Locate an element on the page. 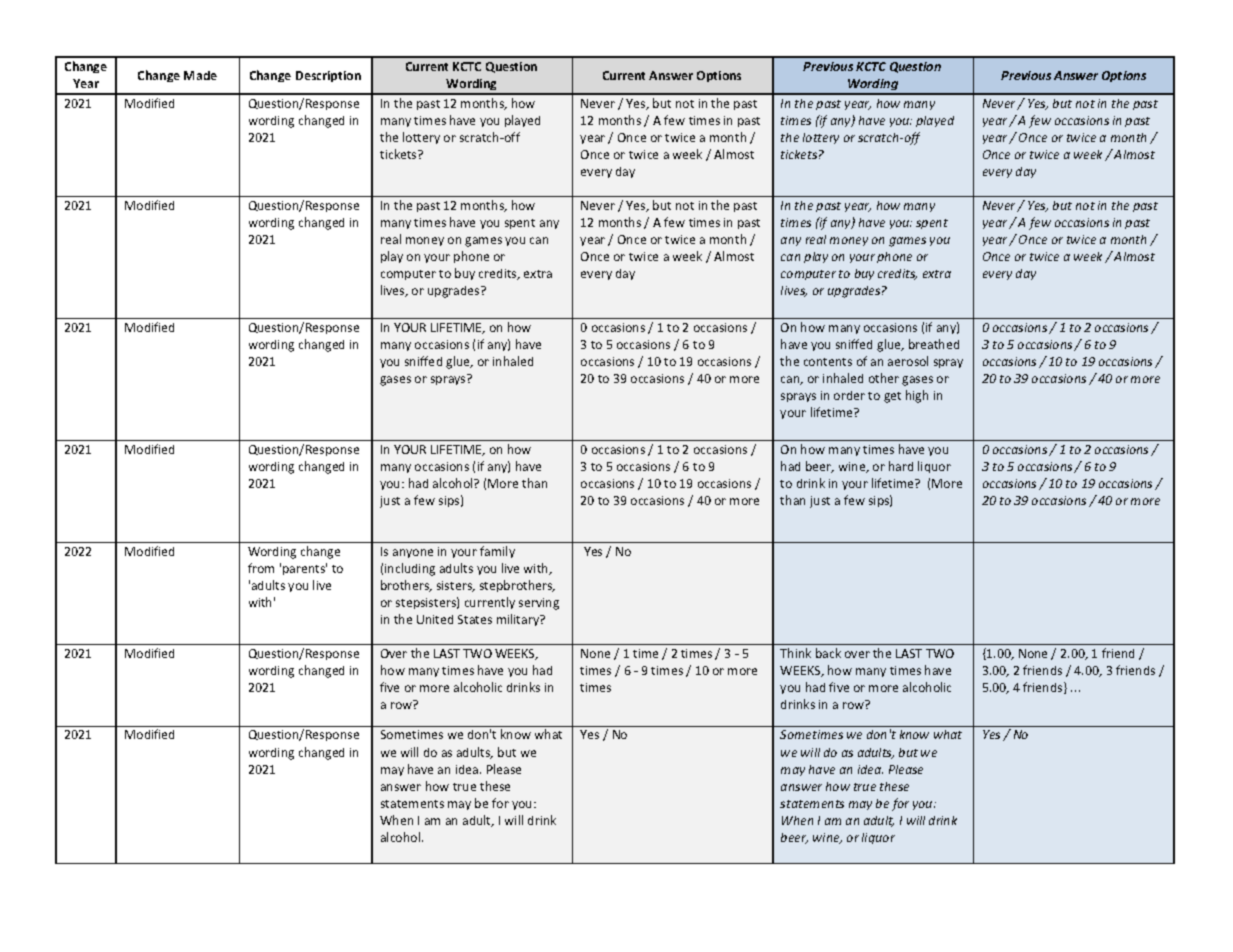  contents is located at coordinates (828, 362).
